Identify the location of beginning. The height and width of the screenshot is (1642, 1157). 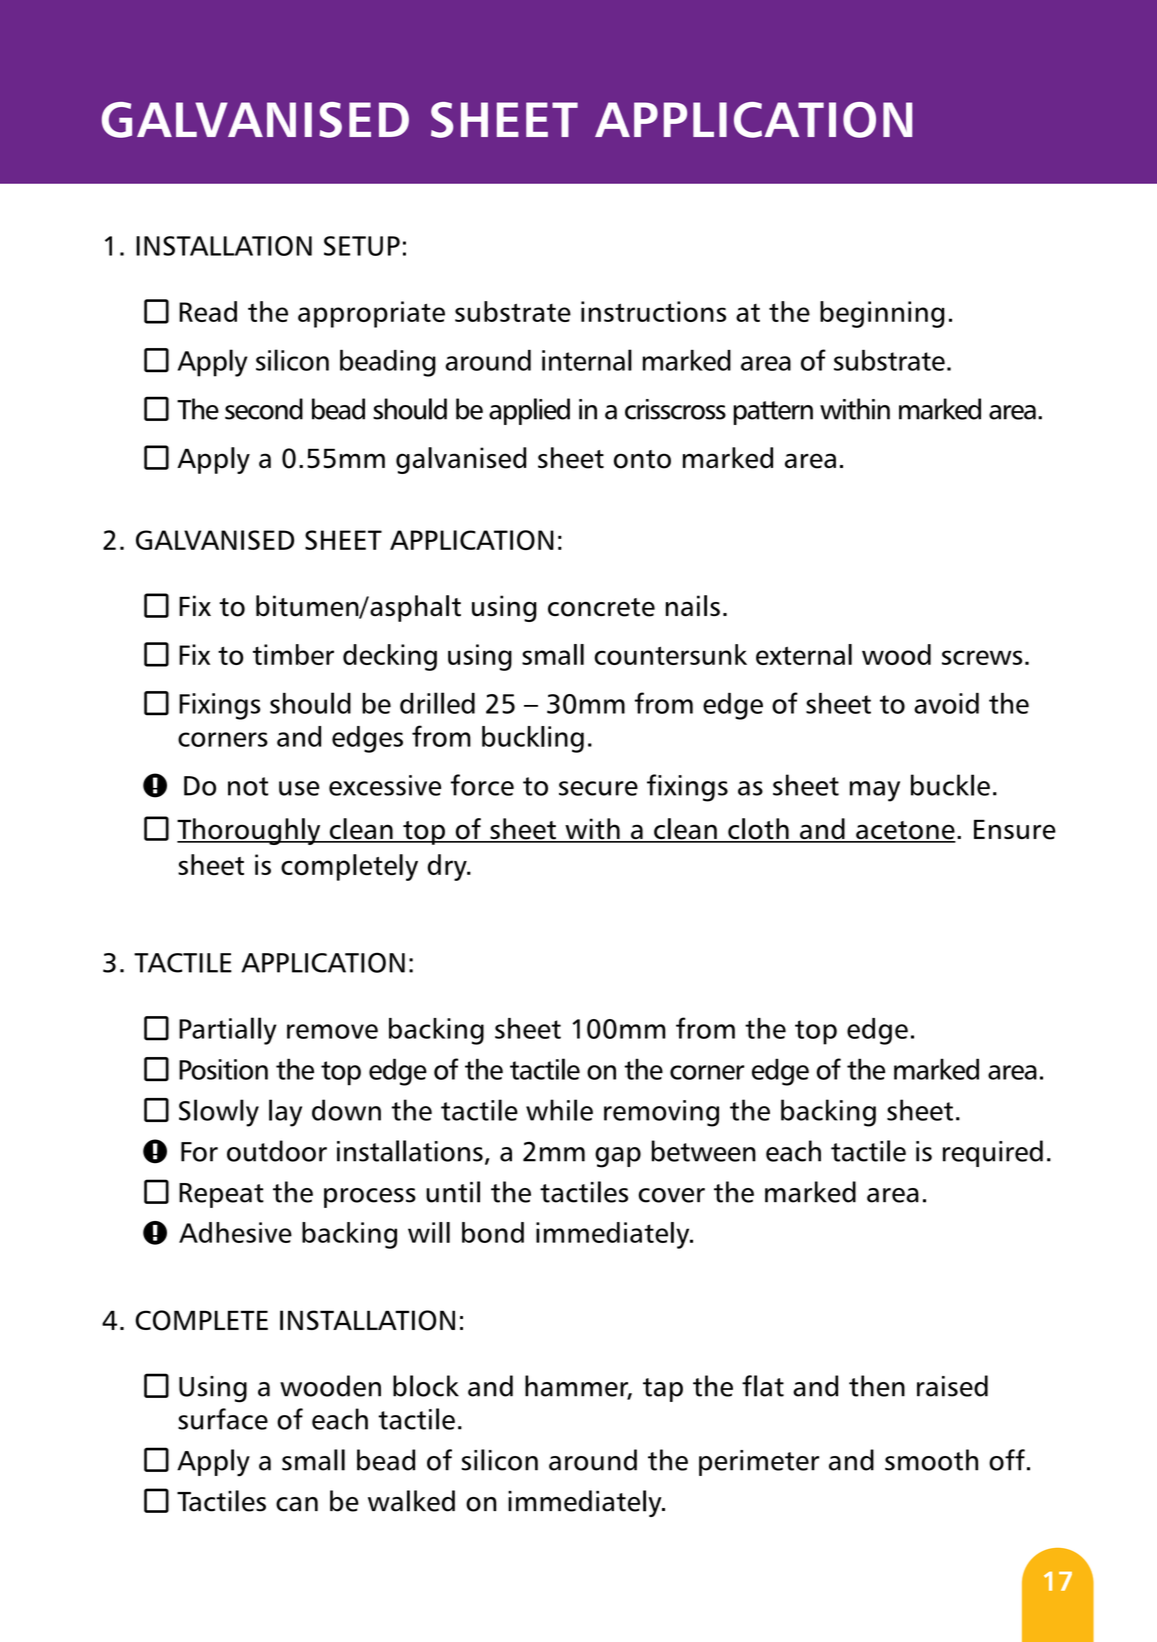
(882, 314).
